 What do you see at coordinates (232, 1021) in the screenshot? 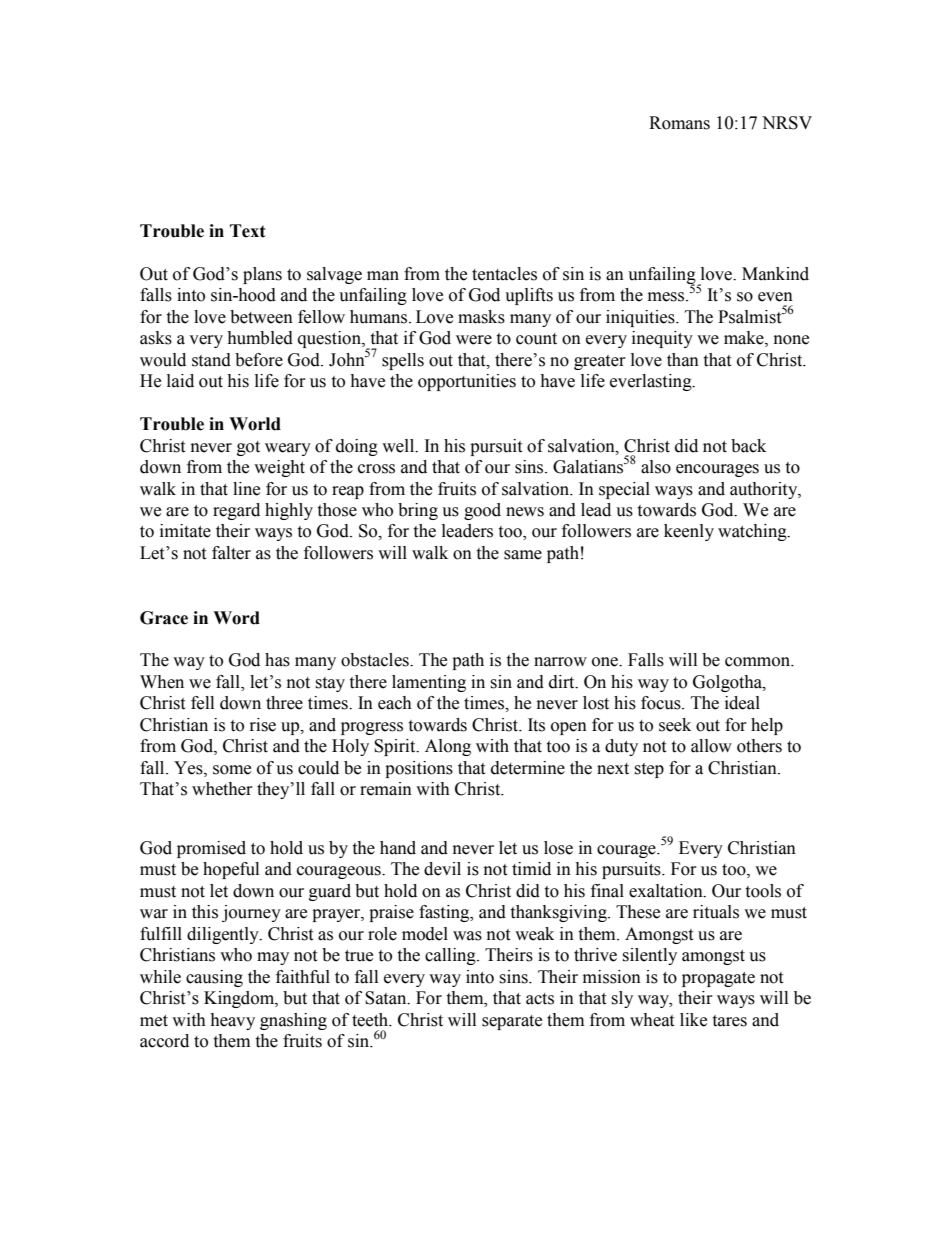
I see `heavy` at bounding box center [232, 1021].
